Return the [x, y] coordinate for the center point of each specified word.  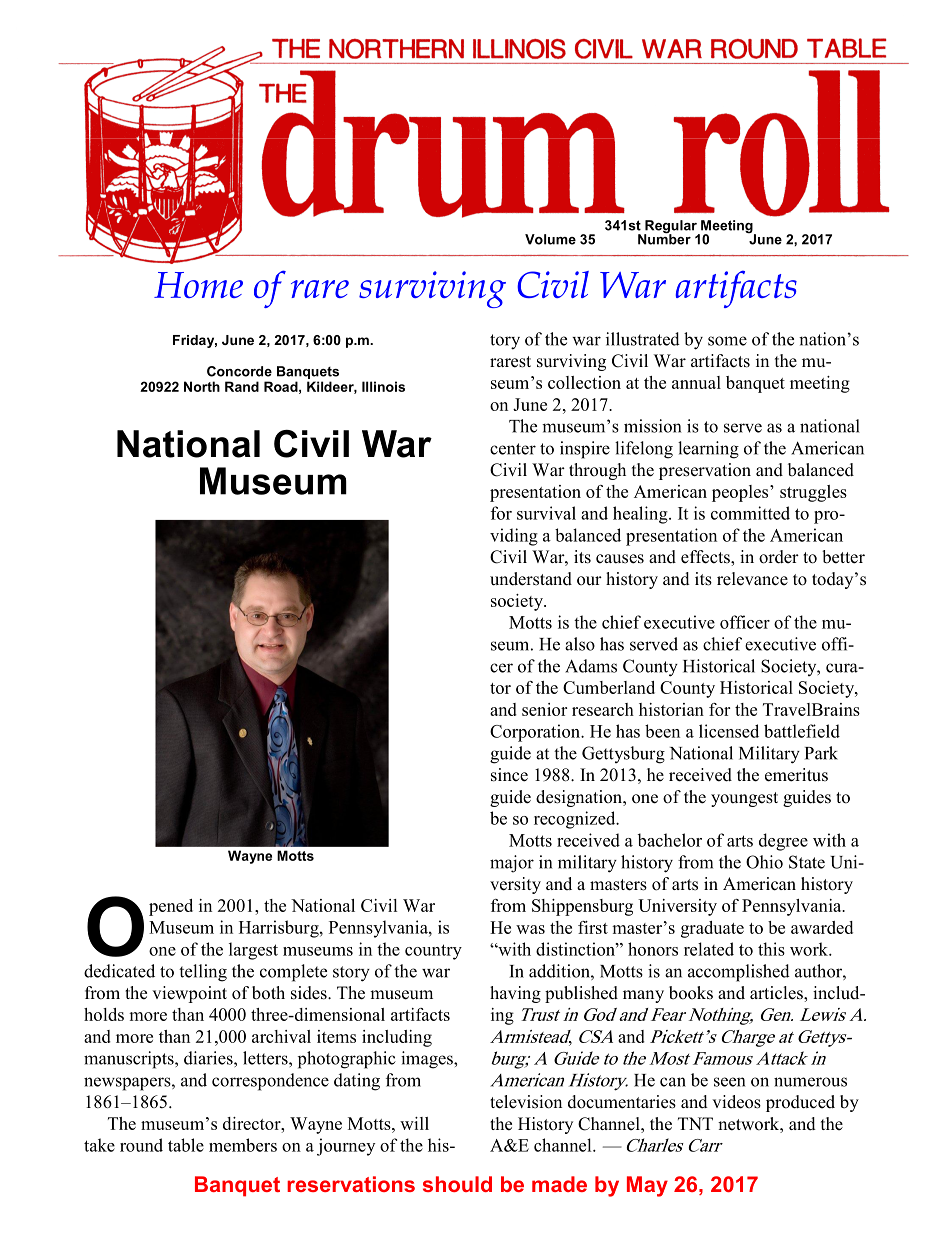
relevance [752, 579]
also [580, 644]
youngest [744, 799]
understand [531, 579]
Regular [671, 228]
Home [198, 285]
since [509, 775]
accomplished [739, 973]
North [202, 386]
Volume [550, 239]
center [513, 449]
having [515, 994]
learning [708, 450]
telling [203, 973]
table [186, 1145]
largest [253, 951]
